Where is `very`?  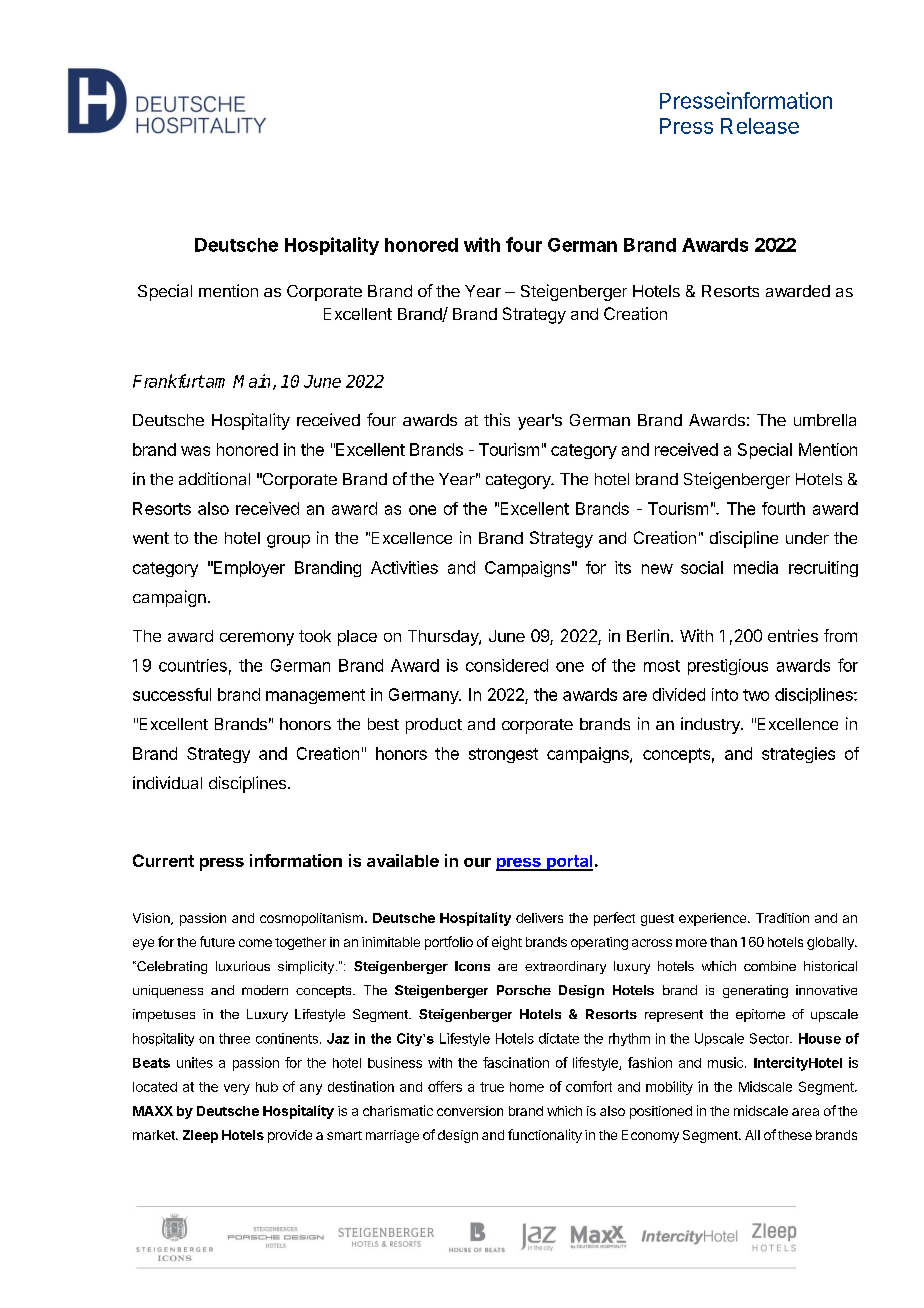 very is located at coordinates (237, 1089).
